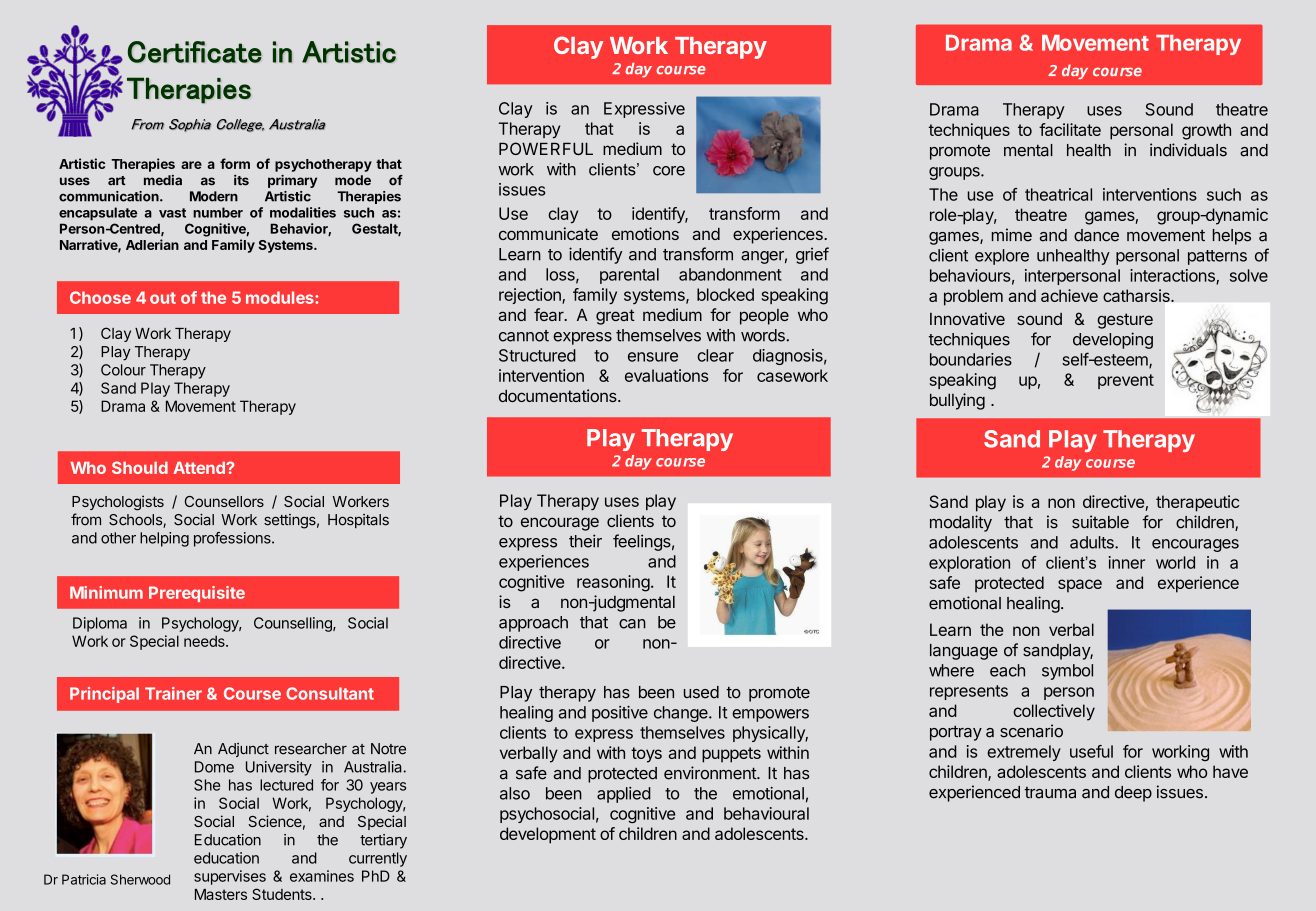 The width and height of the image is (1316, 911). What do you see at coordinates (195, 52) in the image?
I see `Certificate` at bounding box center [195, 52].
